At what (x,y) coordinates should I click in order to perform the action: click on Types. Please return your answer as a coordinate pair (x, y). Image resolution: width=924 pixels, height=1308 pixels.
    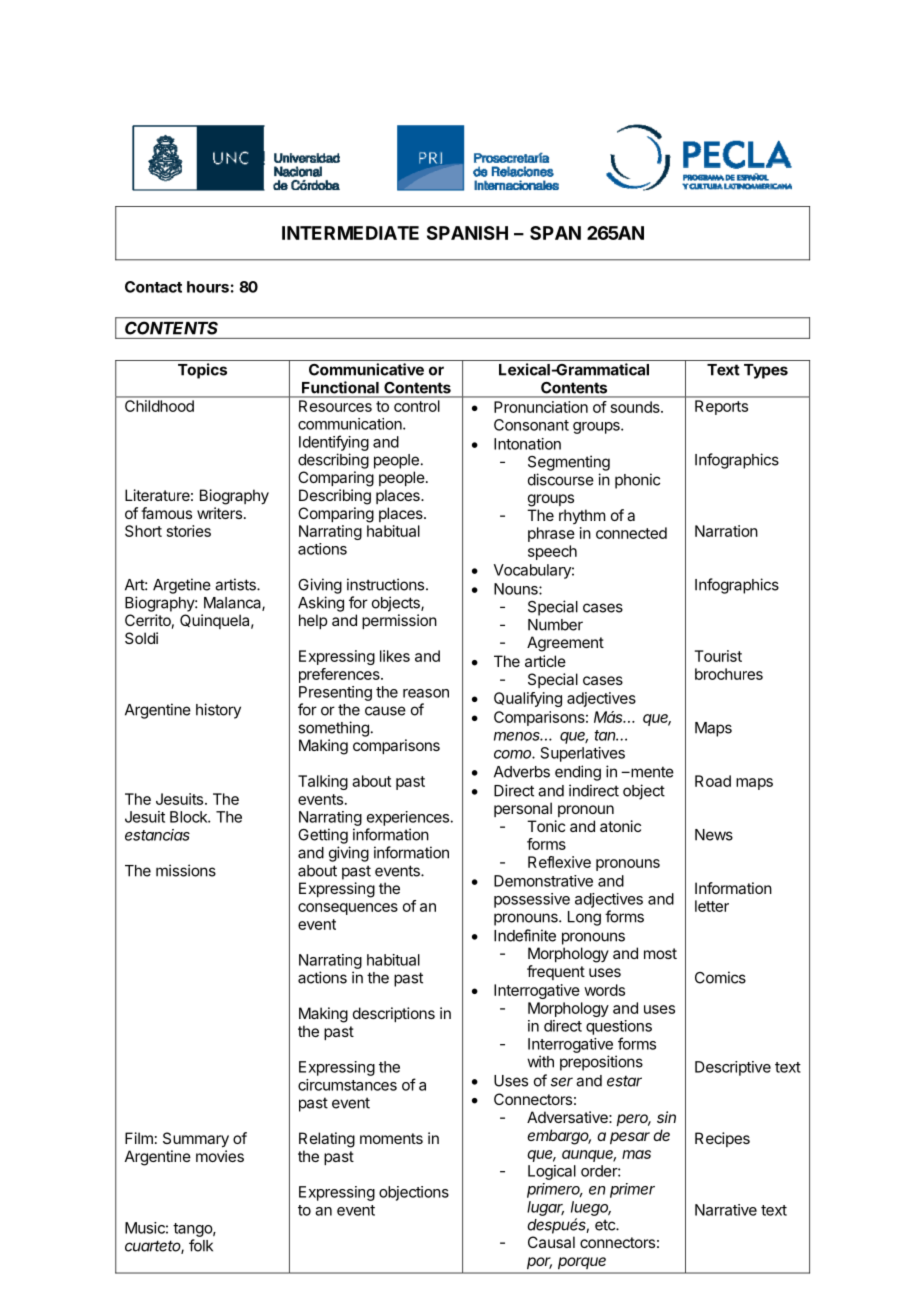
    Looking at the image, I should click on (766, 371).
